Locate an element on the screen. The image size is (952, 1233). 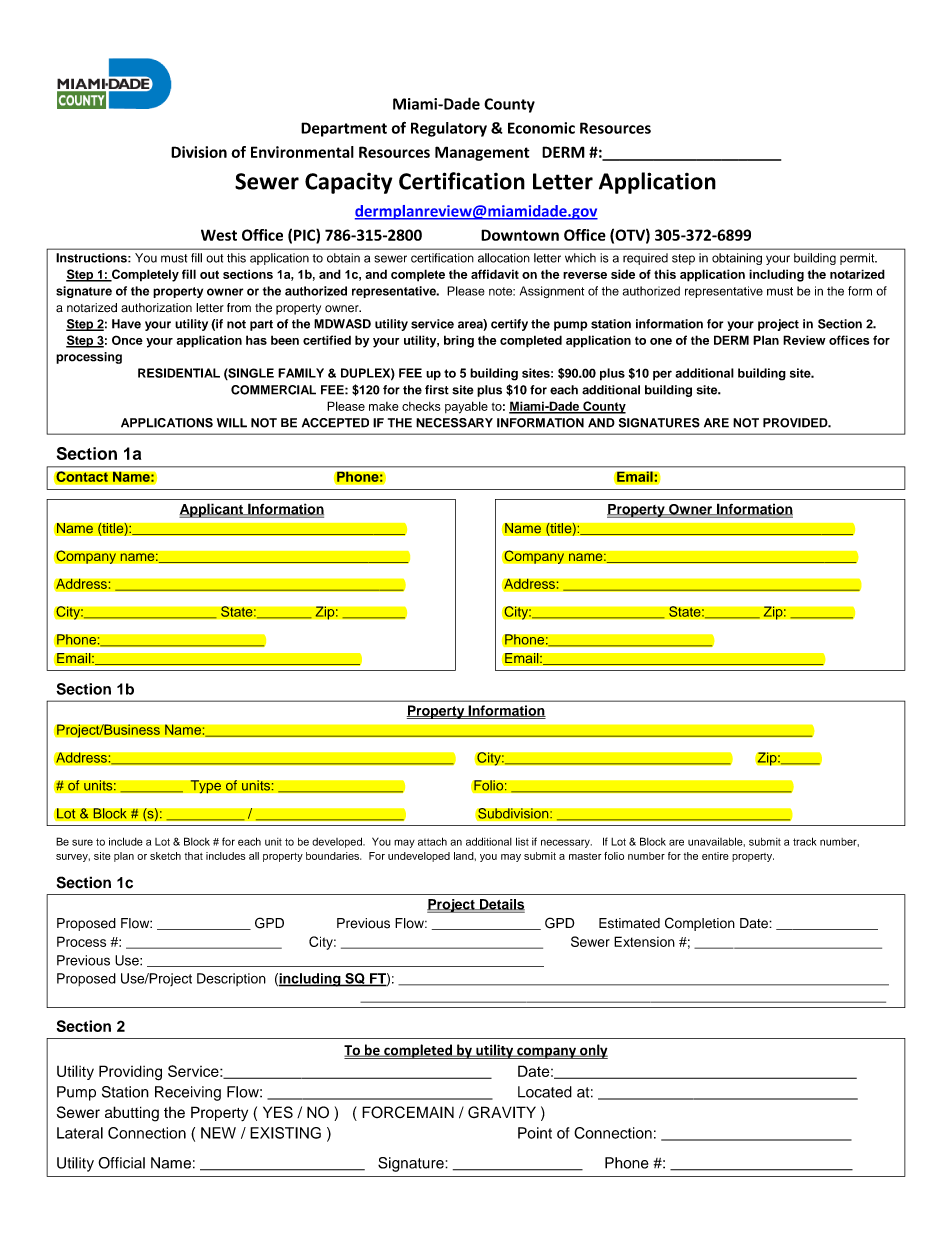
permit is located at coordinates (858, 259).
